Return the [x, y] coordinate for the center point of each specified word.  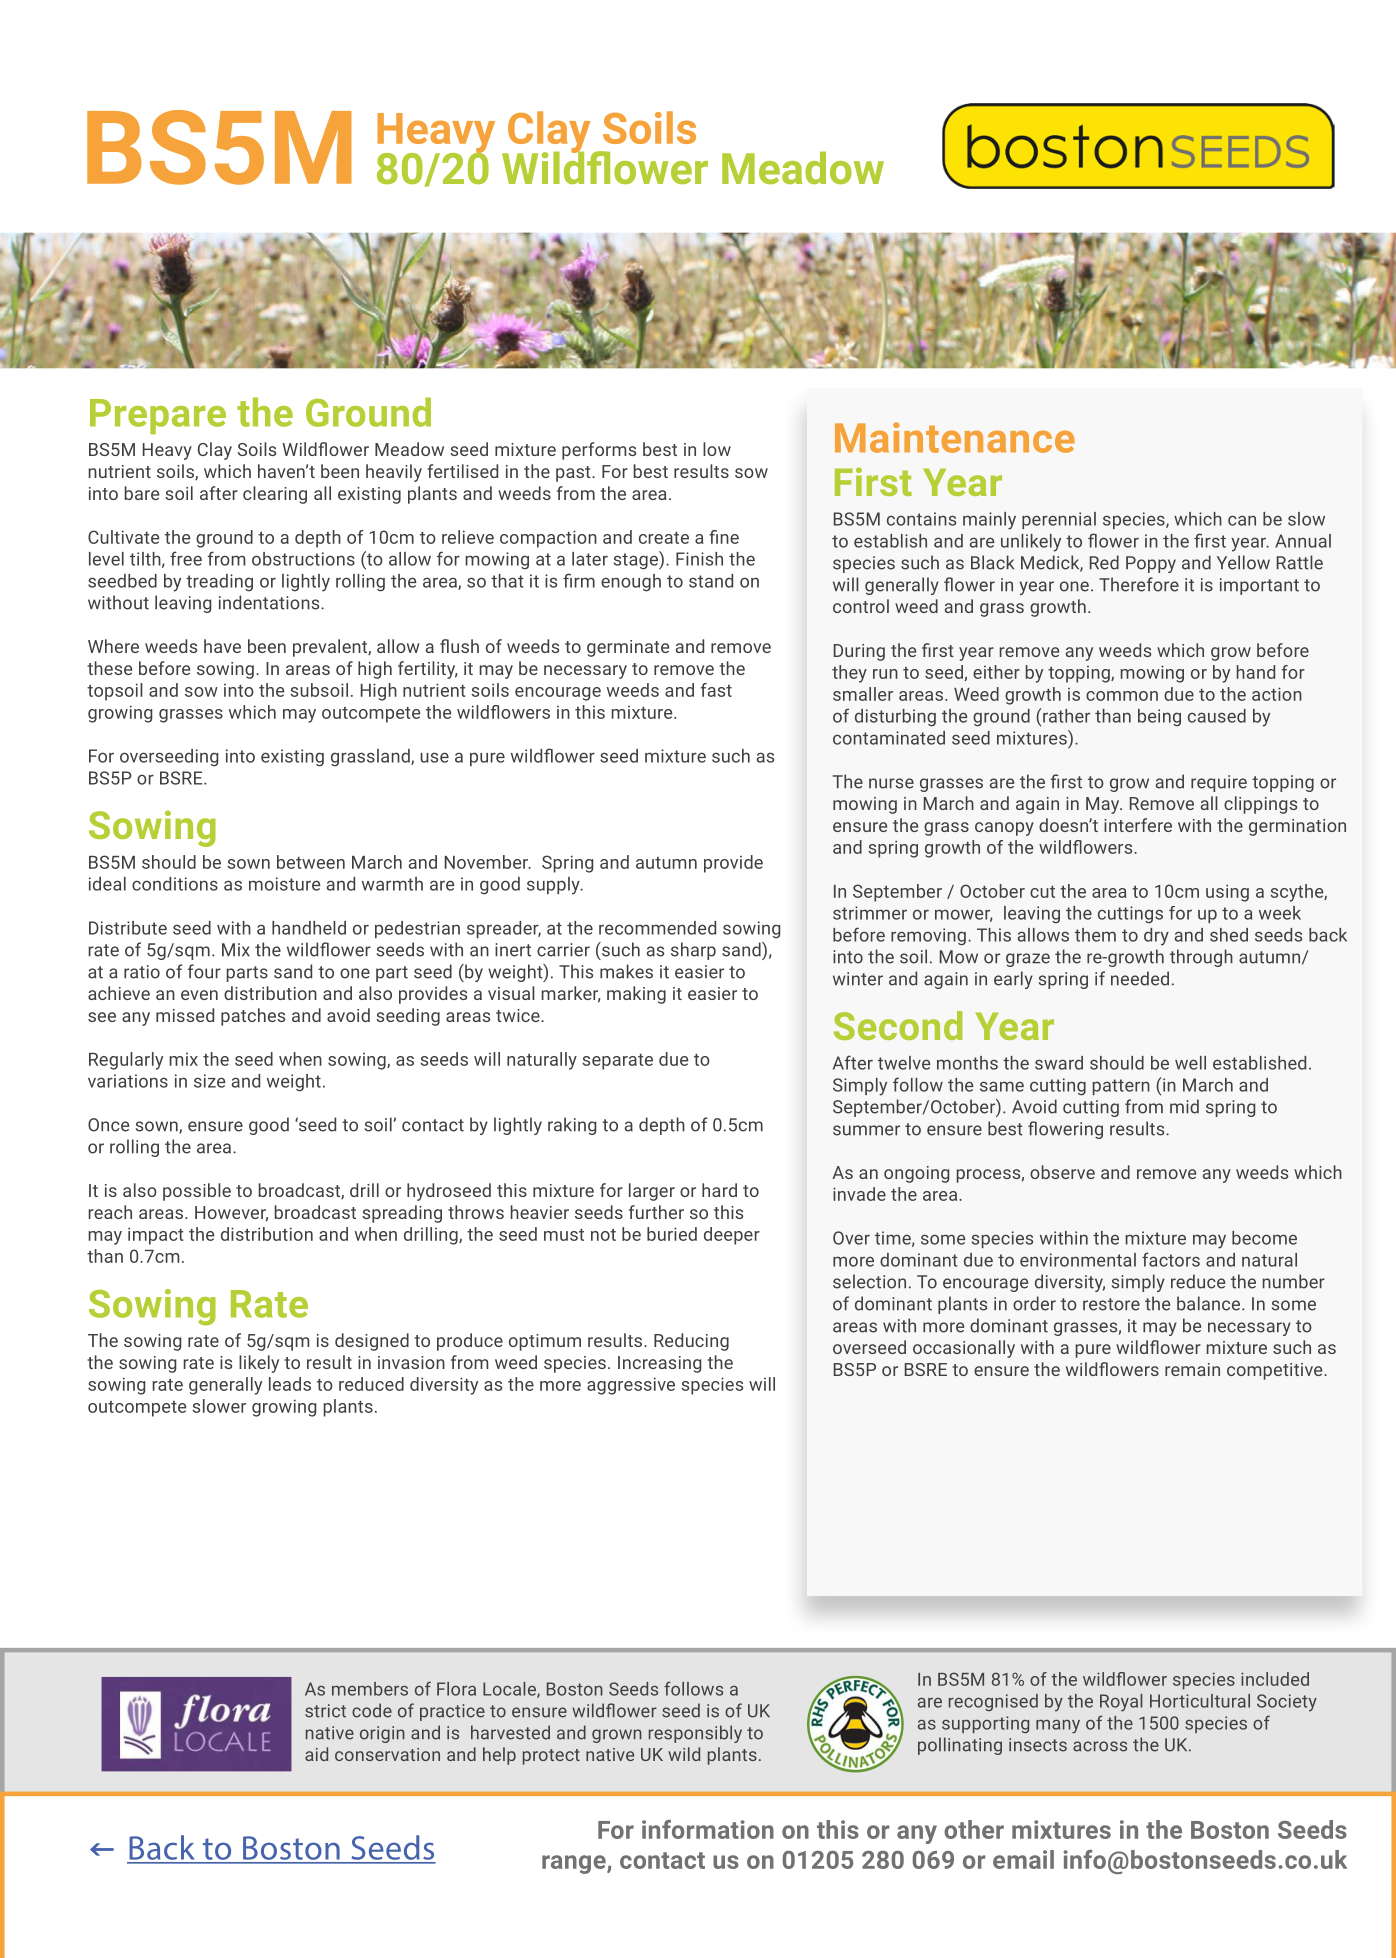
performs [599, 451]
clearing [275, 495]
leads [290, 1384]
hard [719, 1190]
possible [197, 1192]
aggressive [631, 1386]
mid [1184, 1106]
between [311, 862]
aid [316, 1754]
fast [716, 690]
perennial [1059, 520]
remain [1192, 1369]
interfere [1138, 825]
